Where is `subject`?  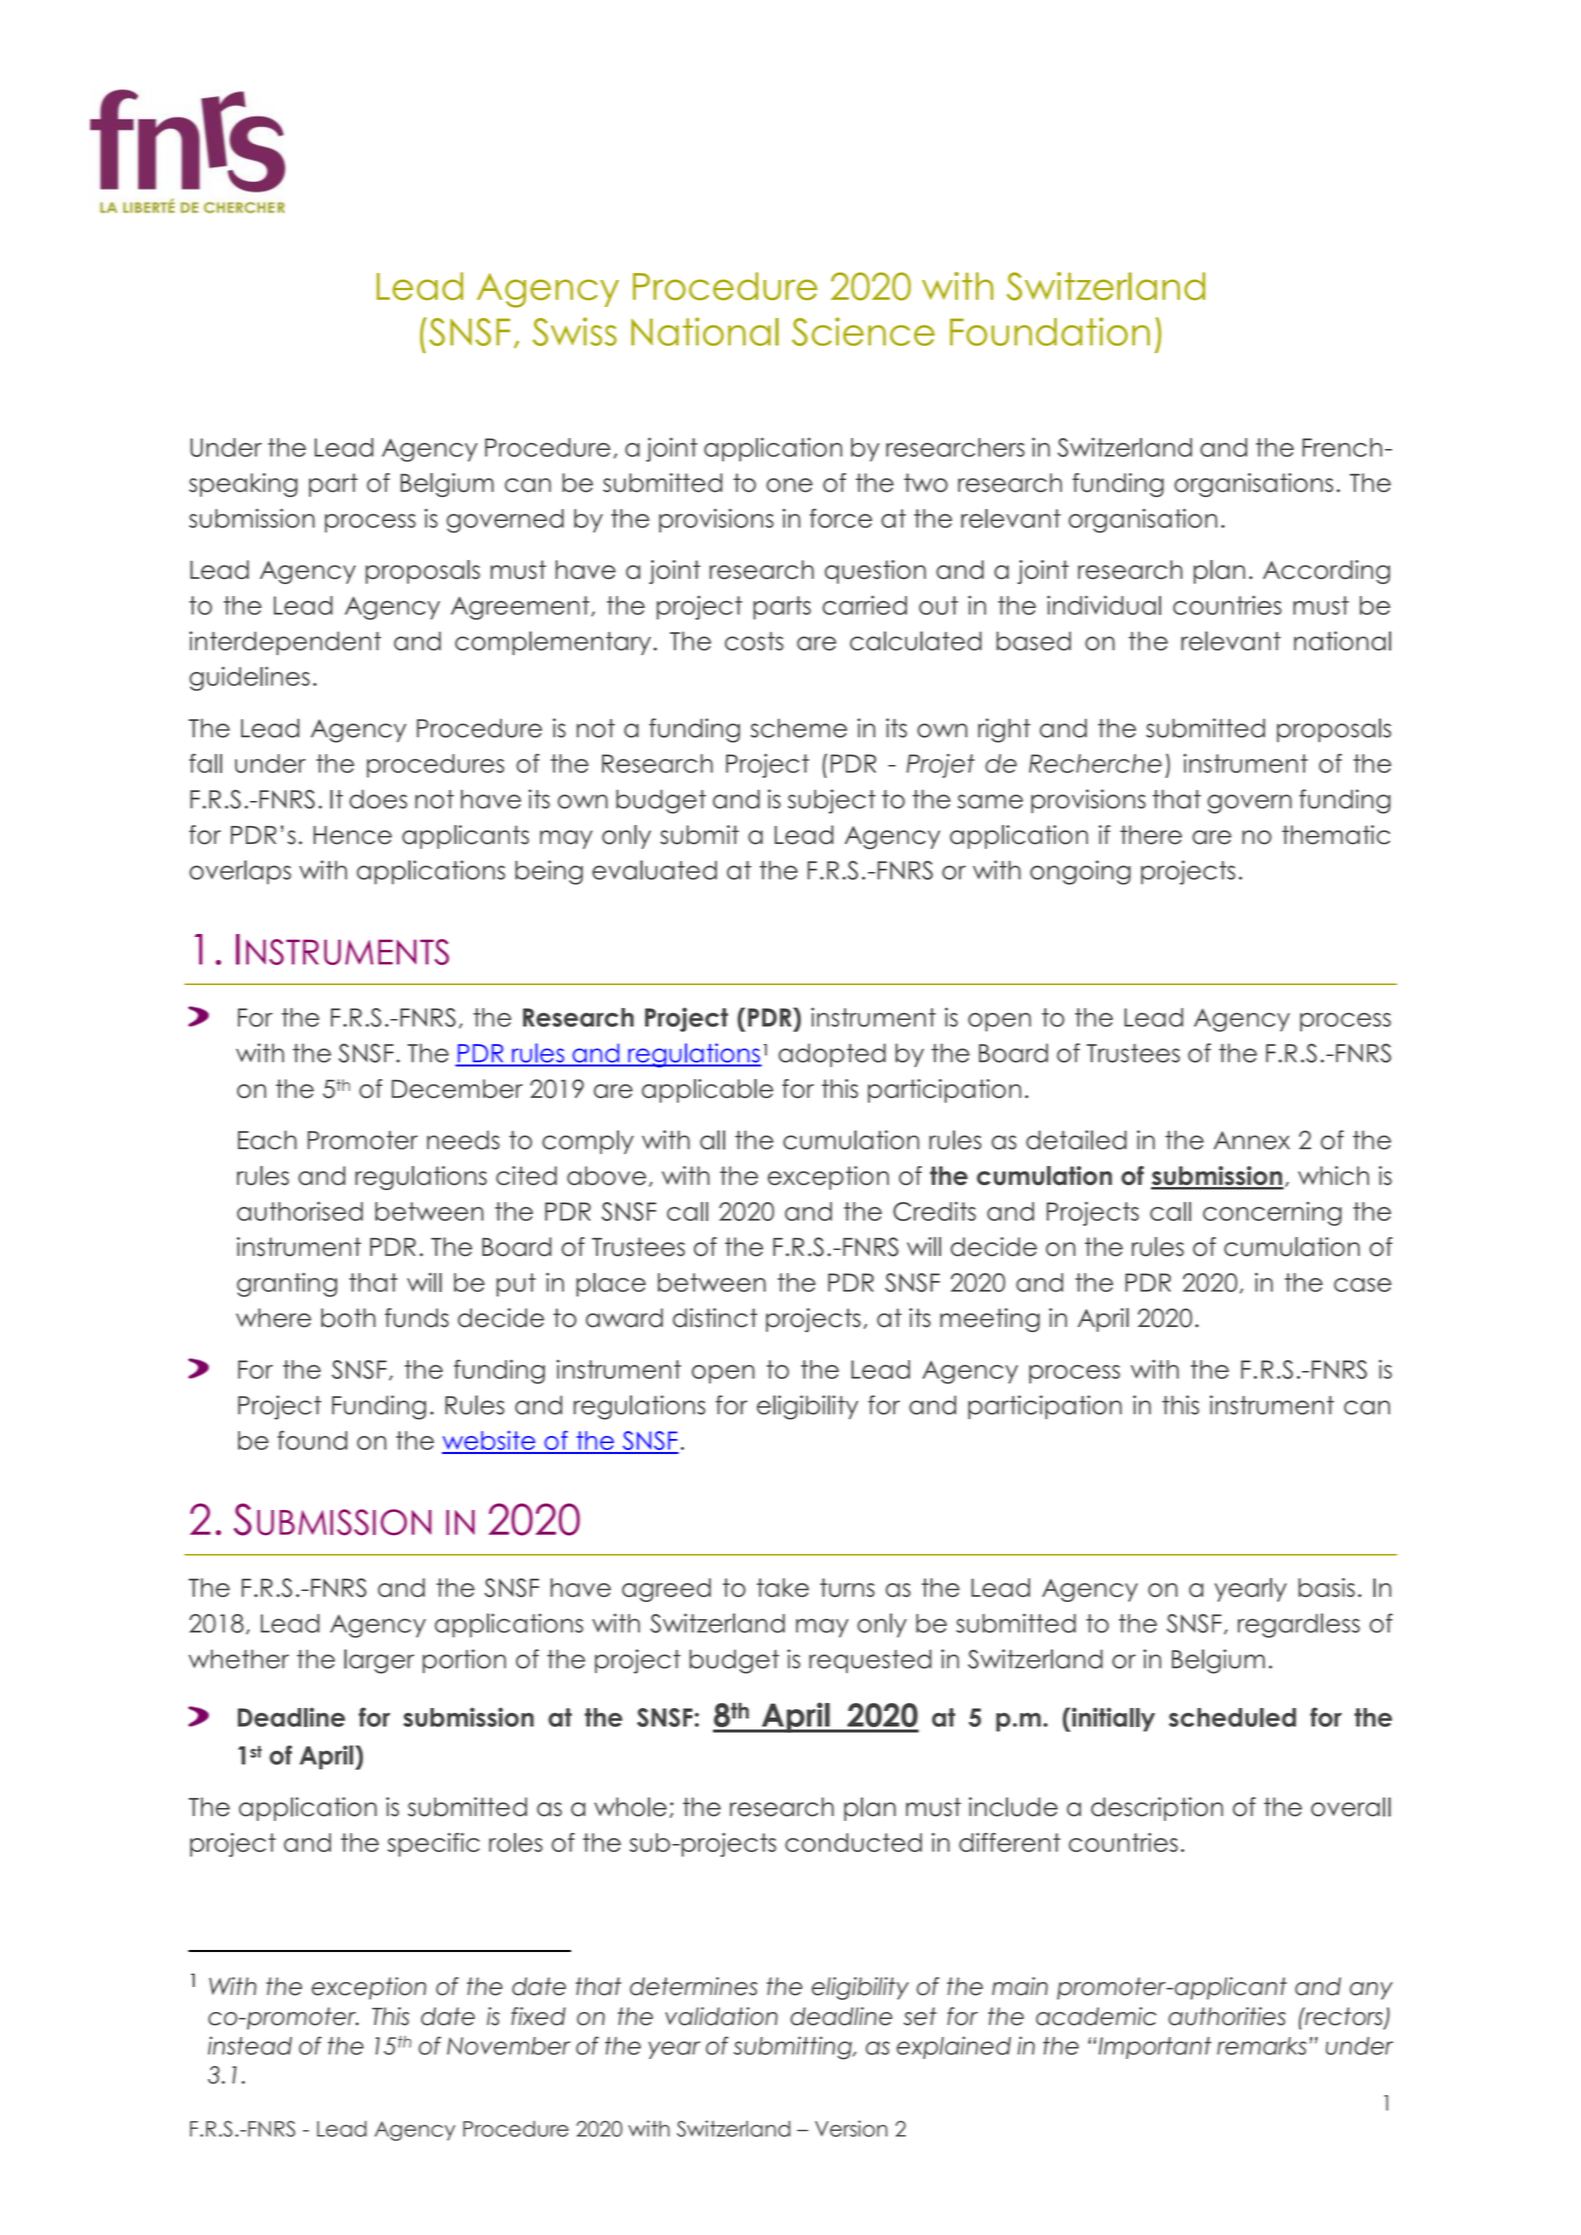
subject is located at coordinates (832, 801).
